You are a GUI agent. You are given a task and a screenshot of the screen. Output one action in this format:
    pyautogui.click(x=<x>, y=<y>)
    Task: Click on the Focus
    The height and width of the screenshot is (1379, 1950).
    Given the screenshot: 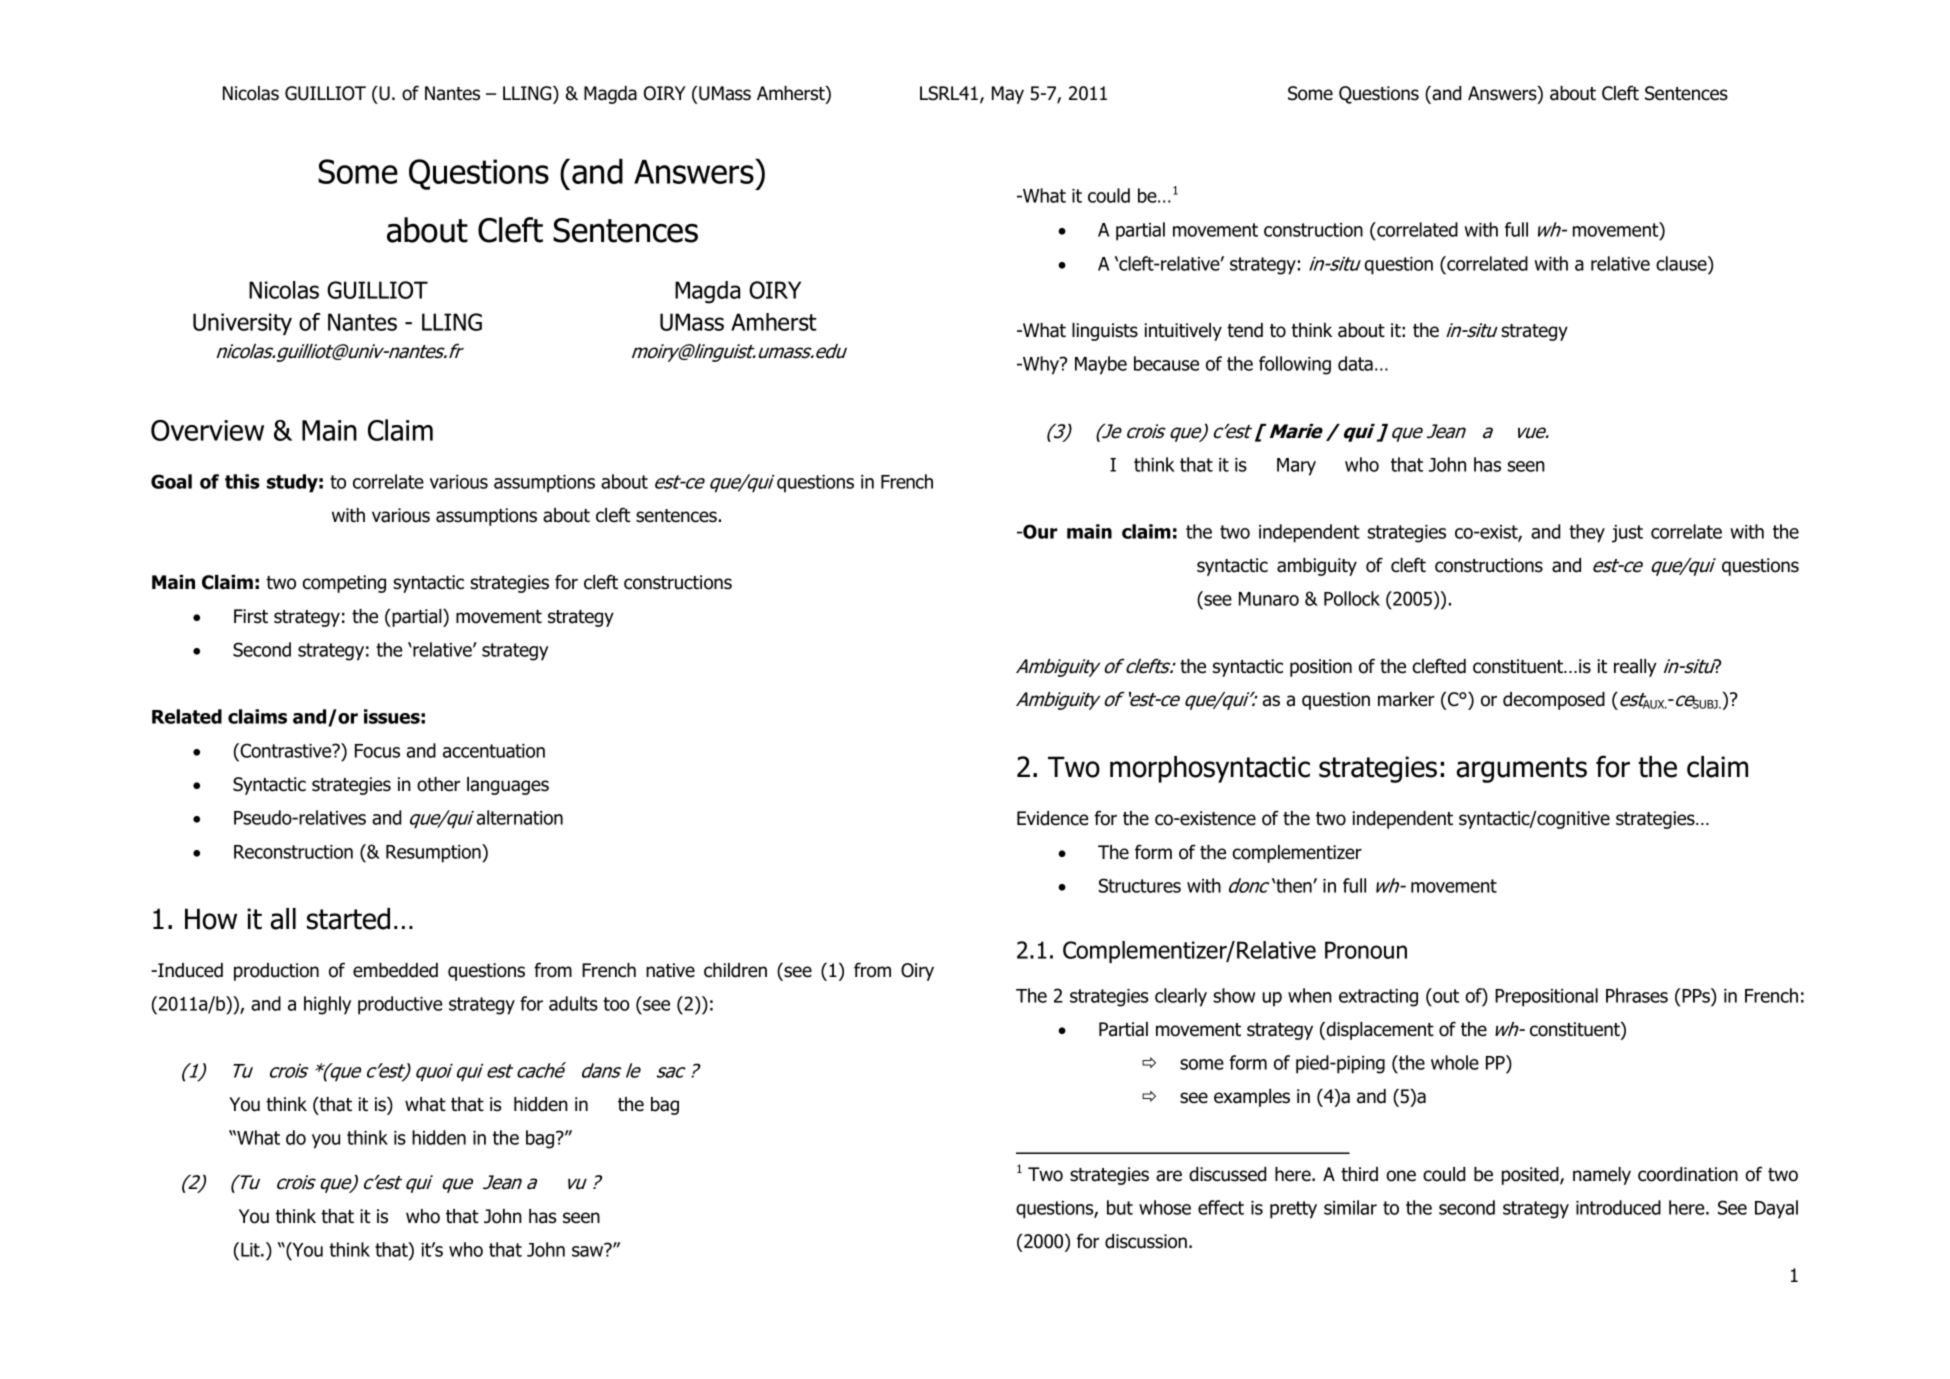 What is the action you would take?
    pyautogui.click(x=377, y=751)
